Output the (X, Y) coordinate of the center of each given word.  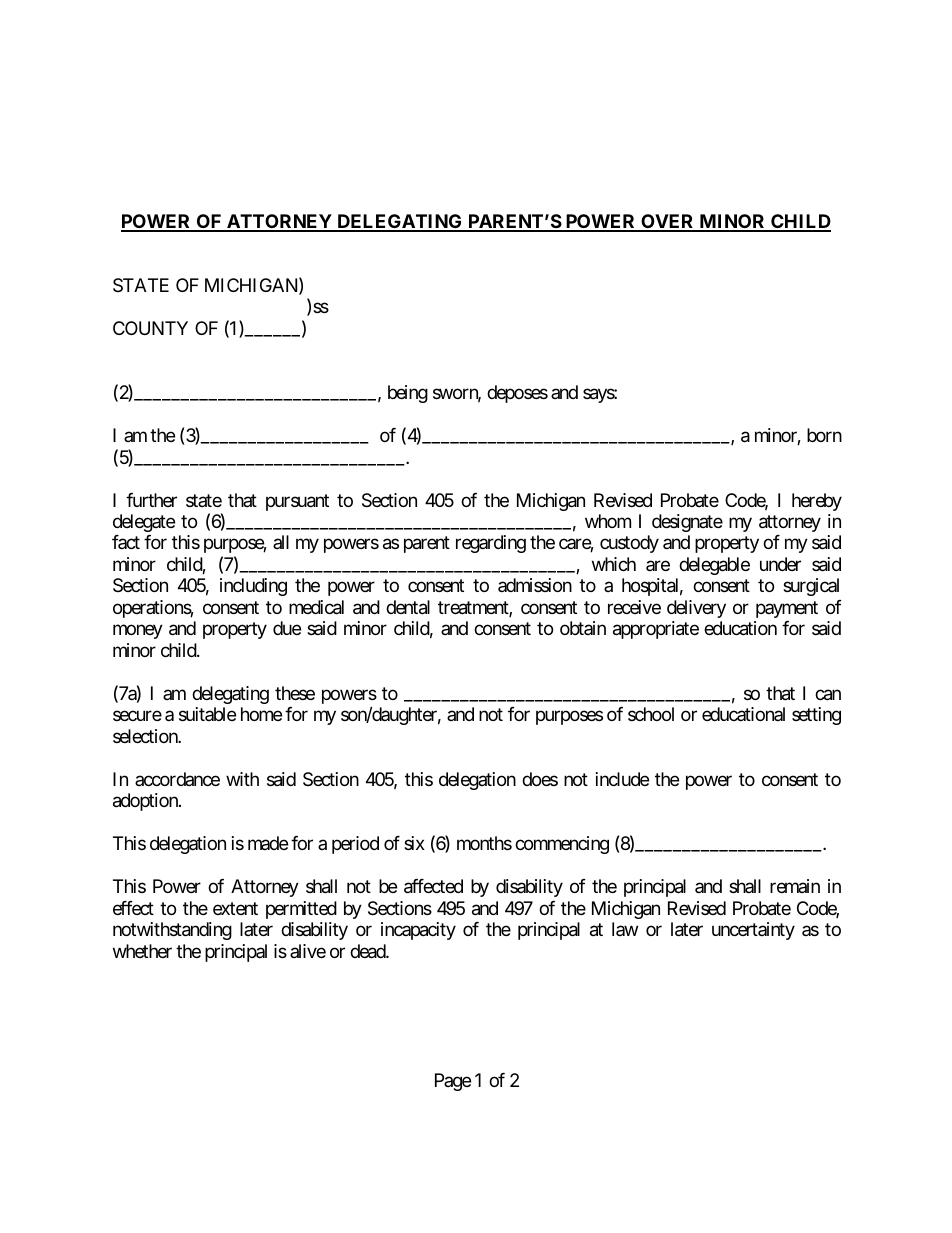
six (414, 843)
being (408, 394)
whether (142, 951)
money (138, 632)
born (824, 435)
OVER (668, 222)
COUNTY (150, 328)
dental (408, 607)
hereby (817, 502)
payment (787, 609)
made (268, 843)
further (151, 500)
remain (795, 886)
